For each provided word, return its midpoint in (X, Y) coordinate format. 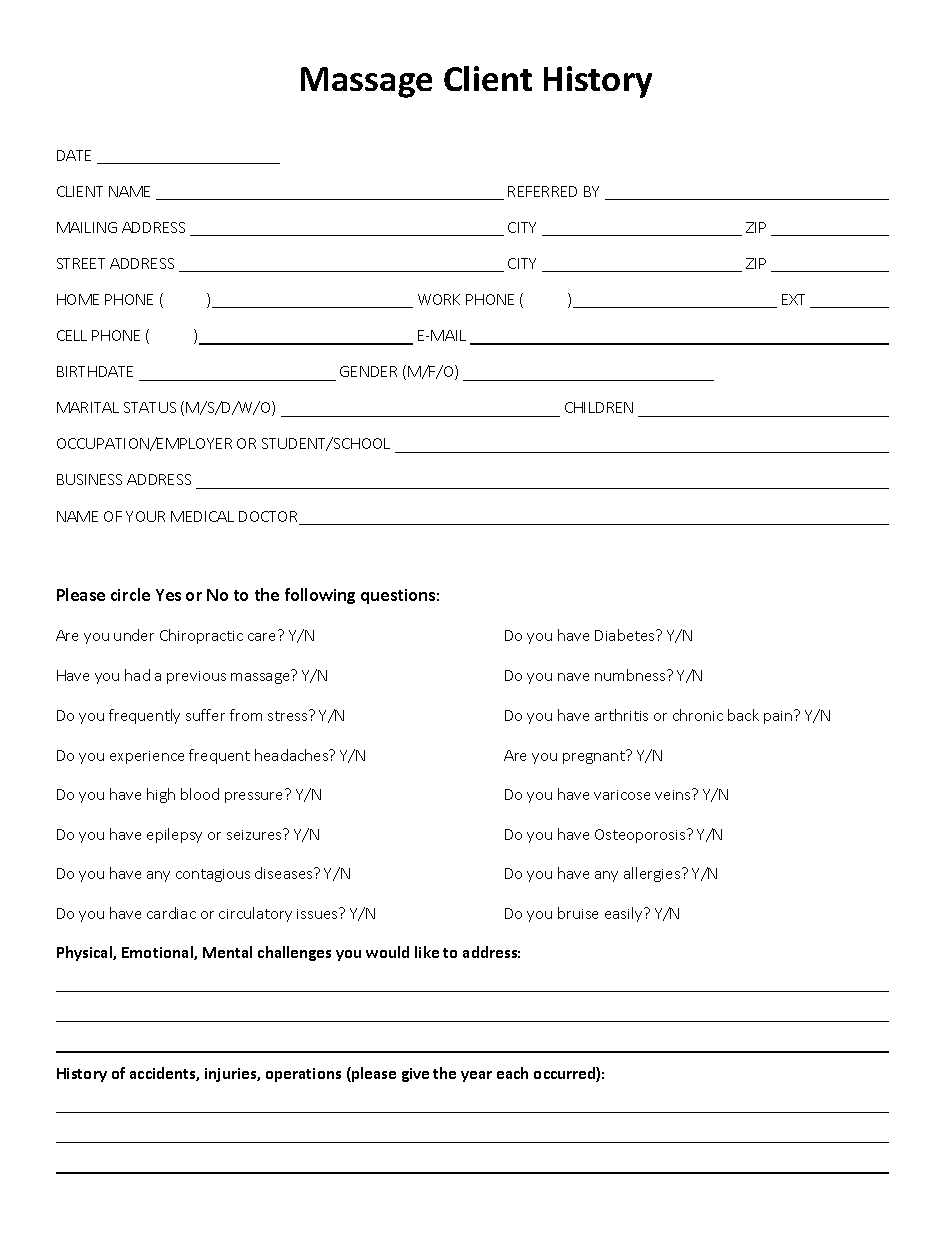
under (134, 635)
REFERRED (542, 191)
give (415, 1075)
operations (303, 1075)
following (320, 596)
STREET (81, 263)
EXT (793, 299)
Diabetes (626, 635)
